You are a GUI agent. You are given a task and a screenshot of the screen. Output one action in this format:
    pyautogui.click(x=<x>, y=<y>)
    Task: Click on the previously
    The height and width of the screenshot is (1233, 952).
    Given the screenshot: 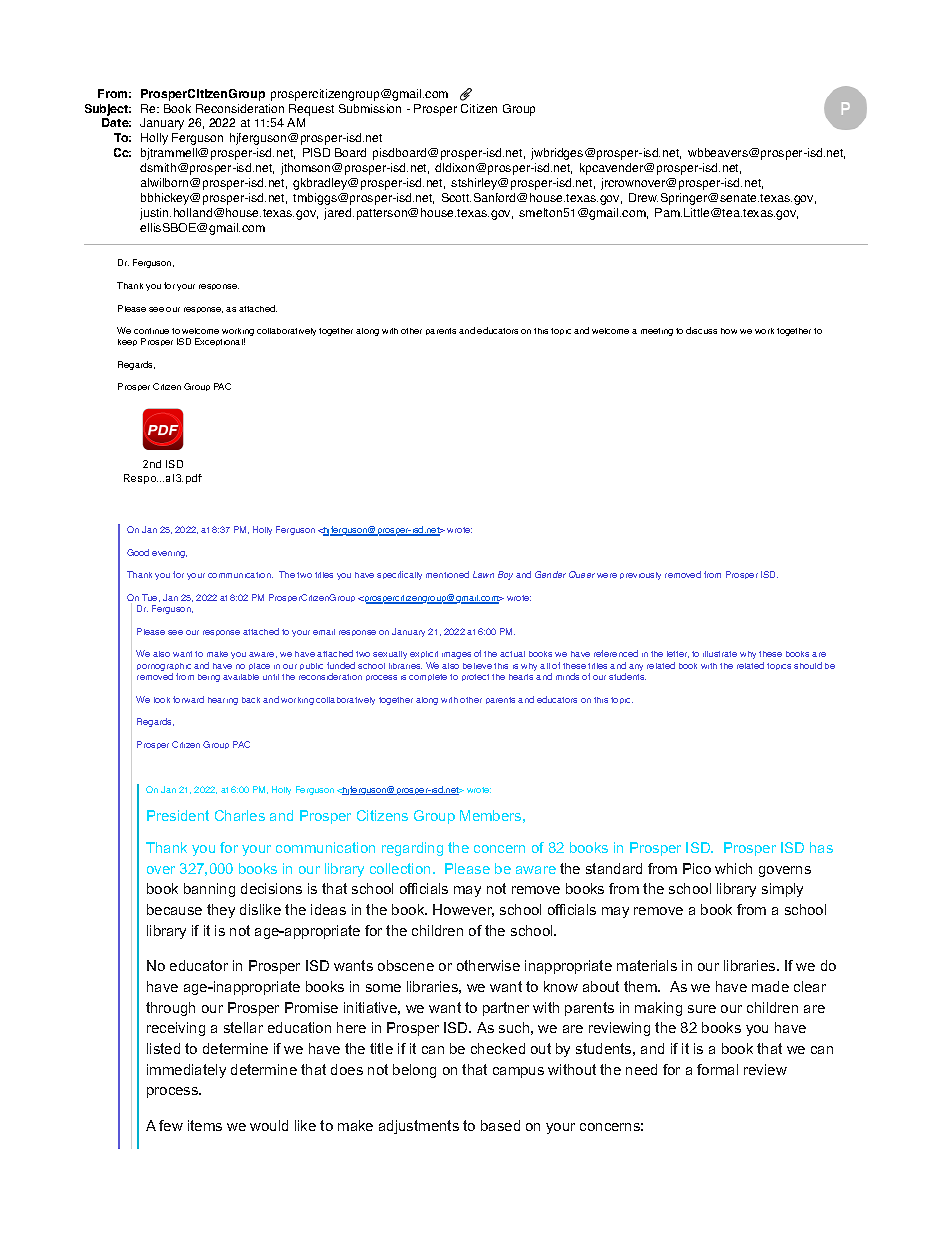 What is the action you would take?
    pyautogui.click(x=640, y=576)
